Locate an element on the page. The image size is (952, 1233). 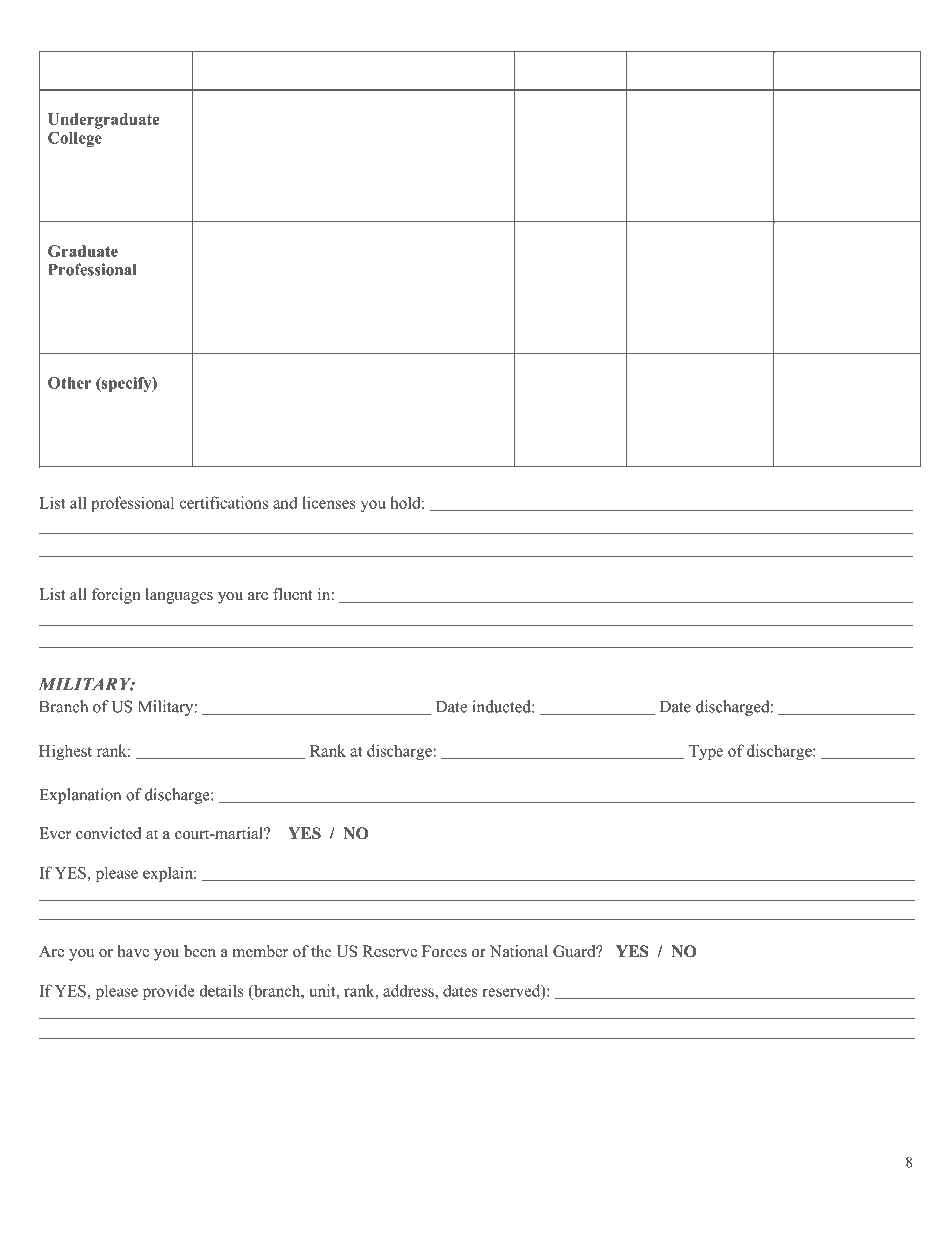
National is located at coordinates (519, 951).
